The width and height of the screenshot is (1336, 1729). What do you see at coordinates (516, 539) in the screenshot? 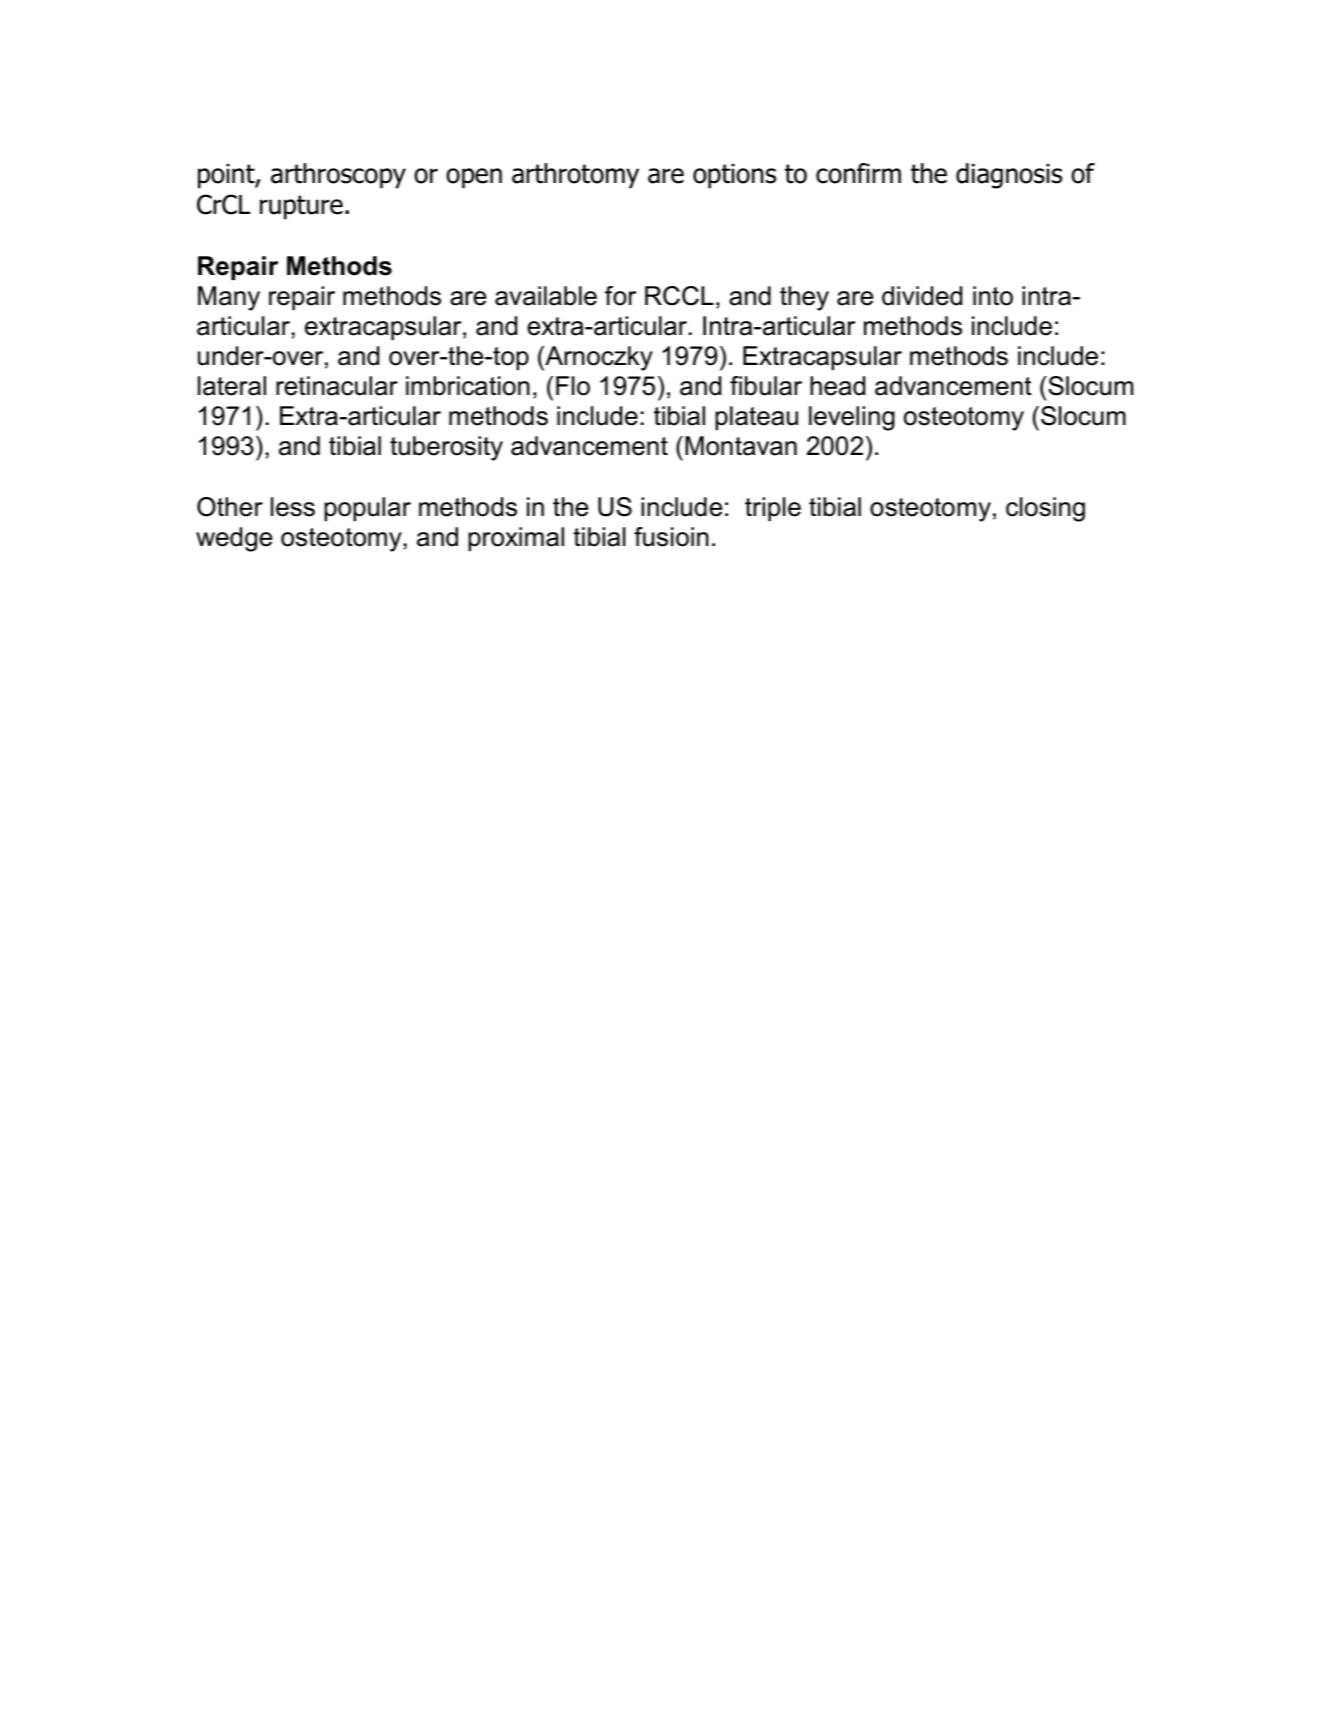
I see `proximal` at bounding box center [516, 539].
